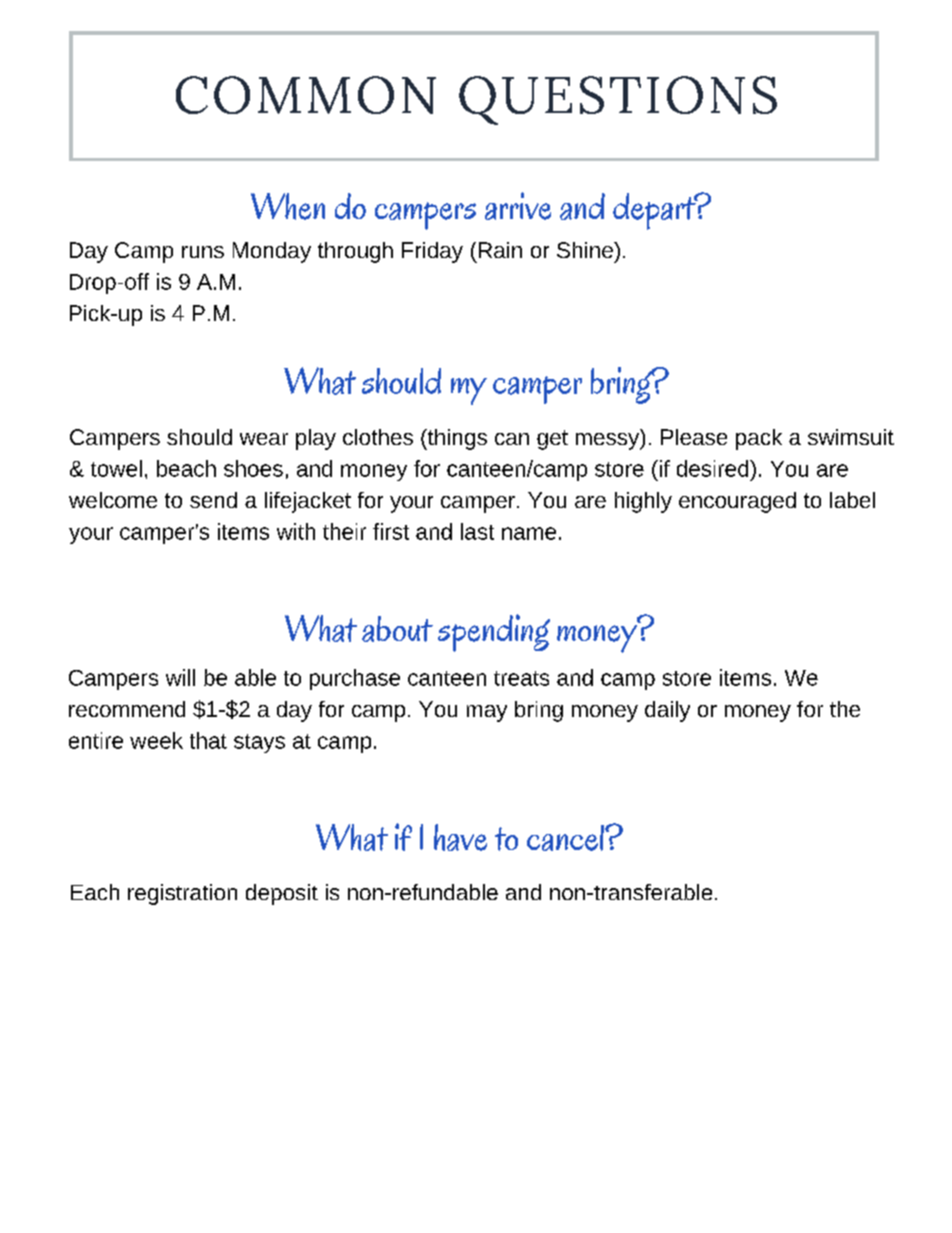  I want to click on daily, so click(667, 711).
